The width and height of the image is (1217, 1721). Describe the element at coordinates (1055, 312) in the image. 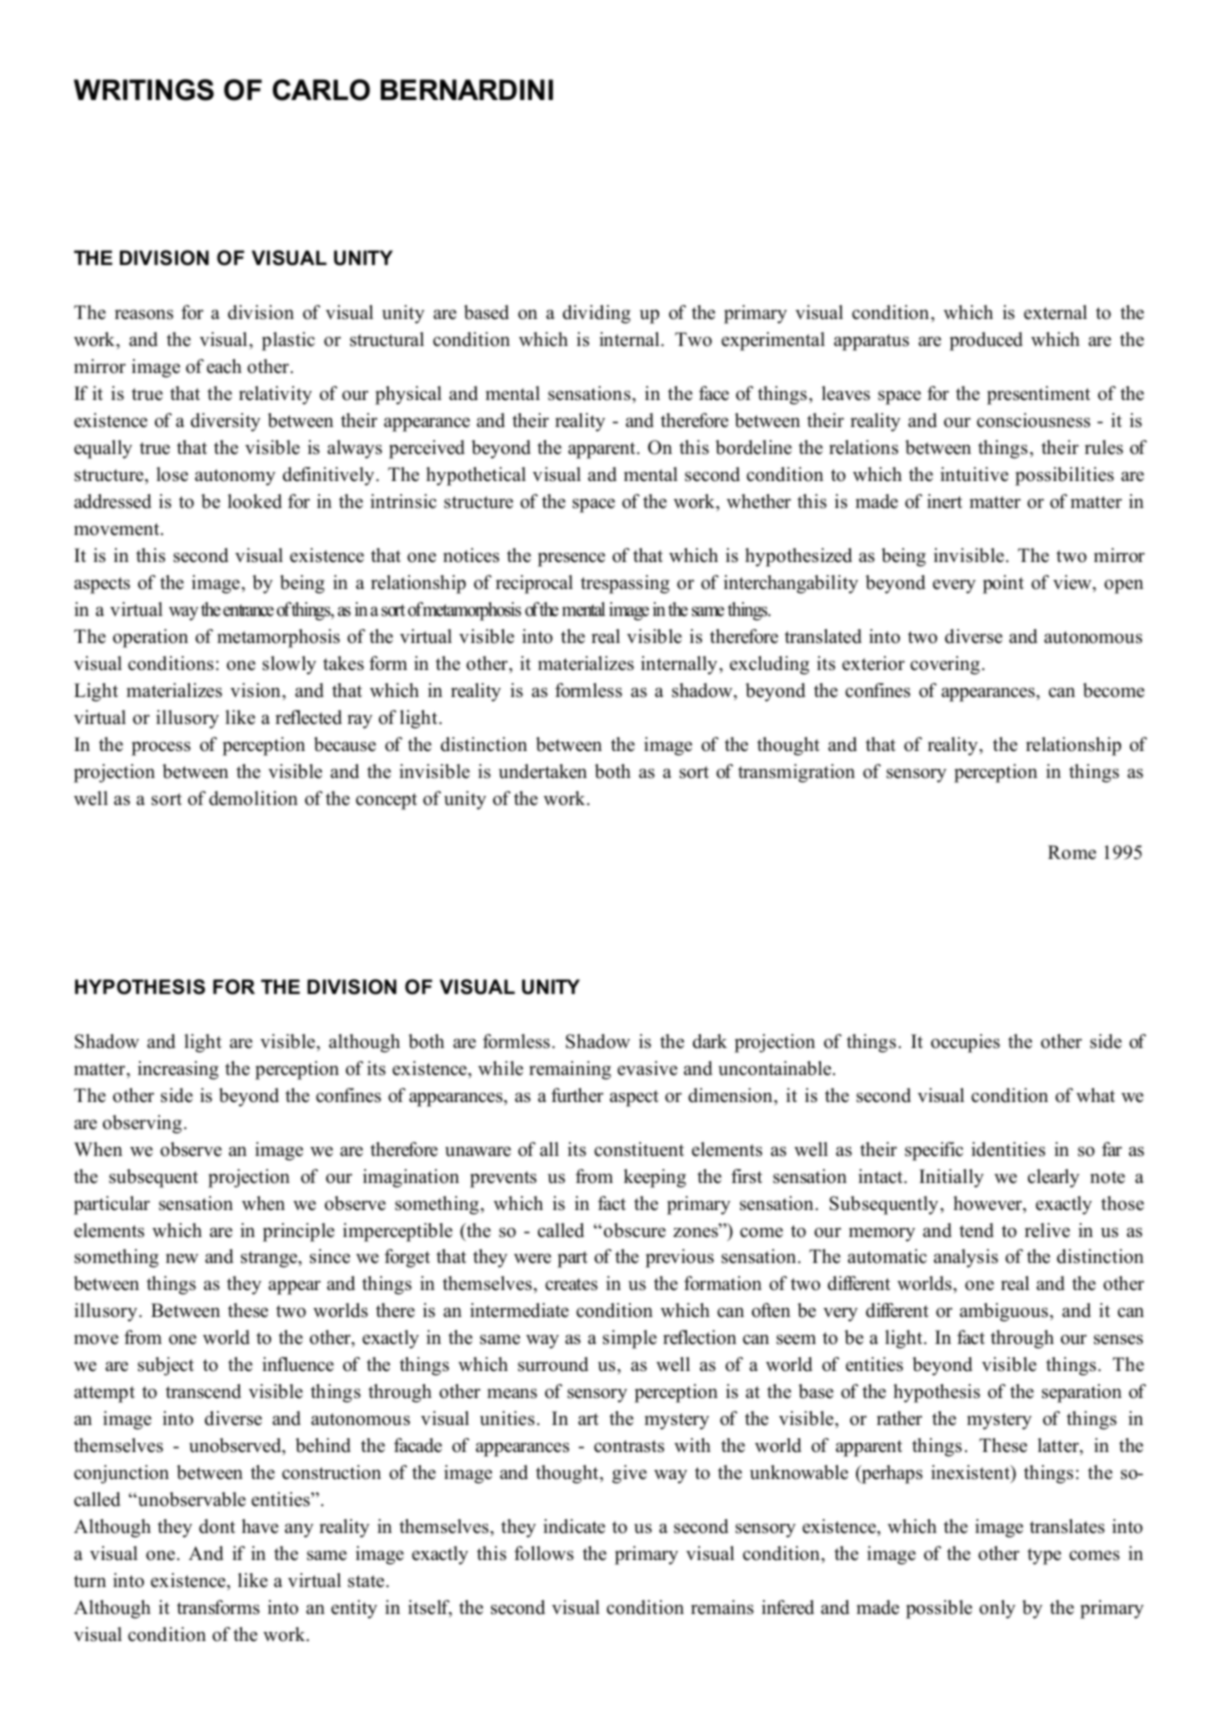

I see `external` at that location.
